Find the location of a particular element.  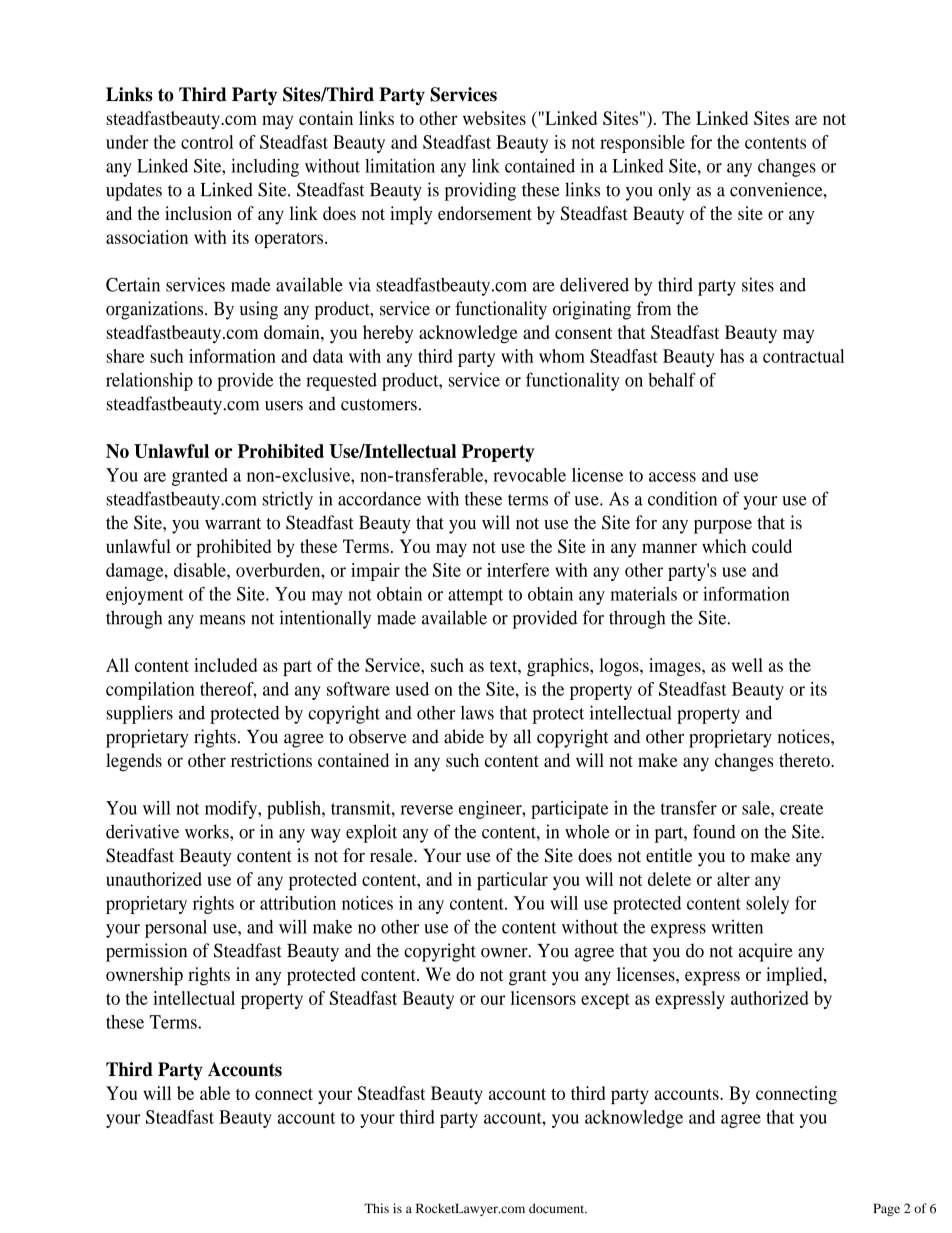

document is located at coordinates (558, 1208).
